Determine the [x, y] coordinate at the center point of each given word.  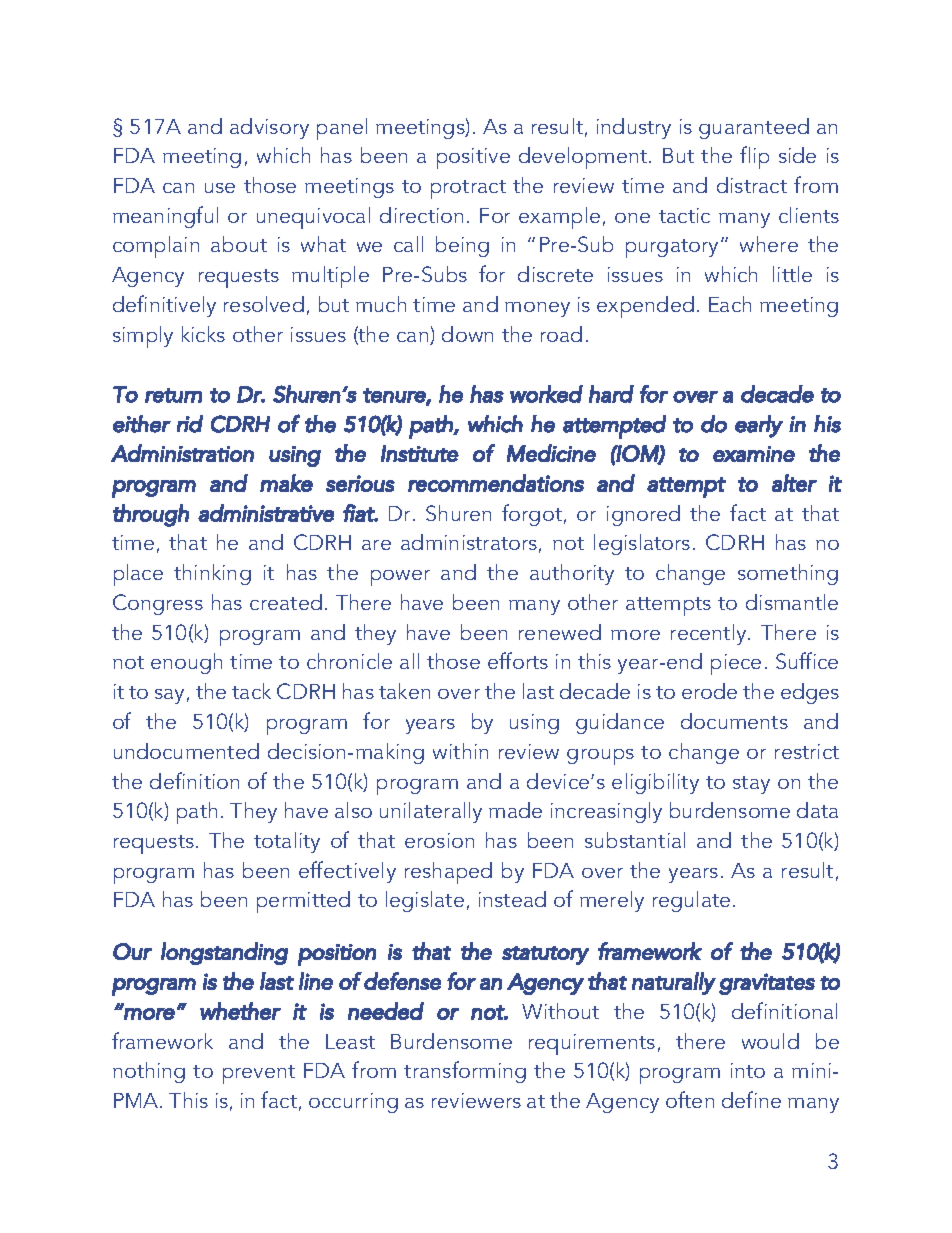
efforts [518, 660]
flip [754, 157]
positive [473, 158]
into [748, 1070]
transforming [465, 1072]
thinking [212, 574]
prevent [259, 1074]
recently [710, 634]
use [220, 188]
